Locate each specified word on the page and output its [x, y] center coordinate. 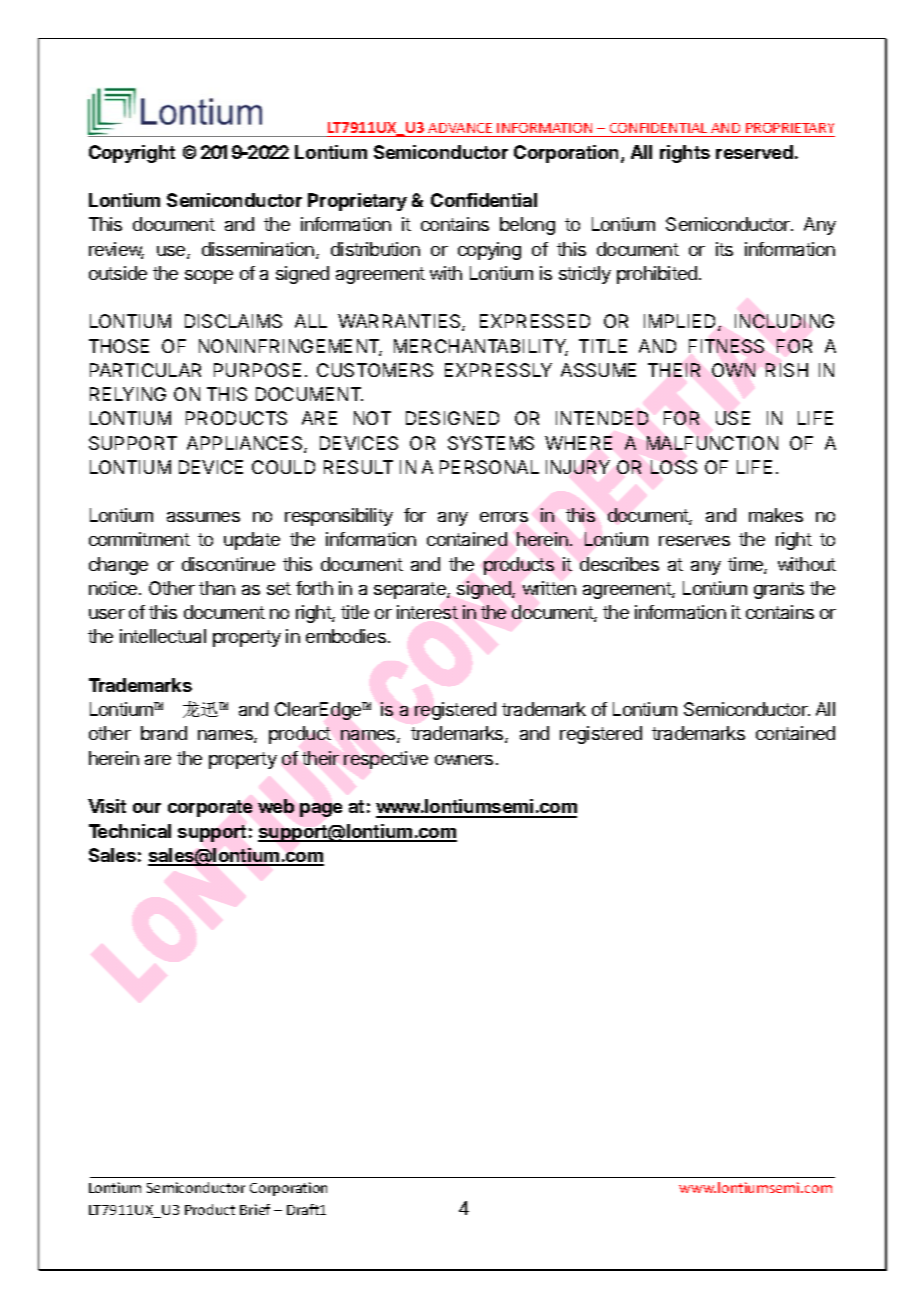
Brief [255, 1209]
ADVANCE [460, 128]
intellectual [163, 636]
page [321, 810]
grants [779, 590]
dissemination [258, 249]
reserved [754, 152]
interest [427, 612]
